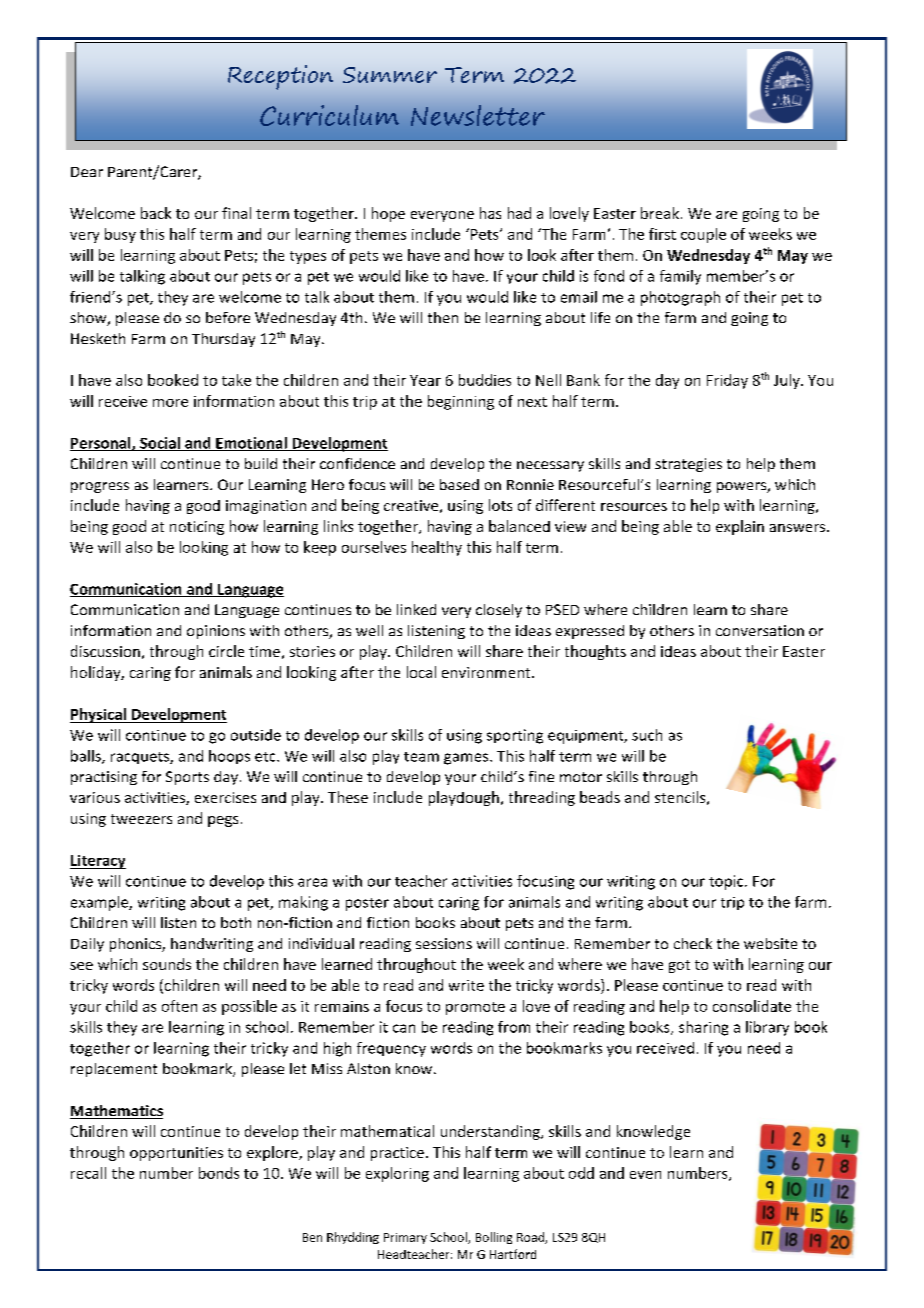  Describe the element at coordinates (760, 630) in the screenshot. I see `conversation` at that location.
